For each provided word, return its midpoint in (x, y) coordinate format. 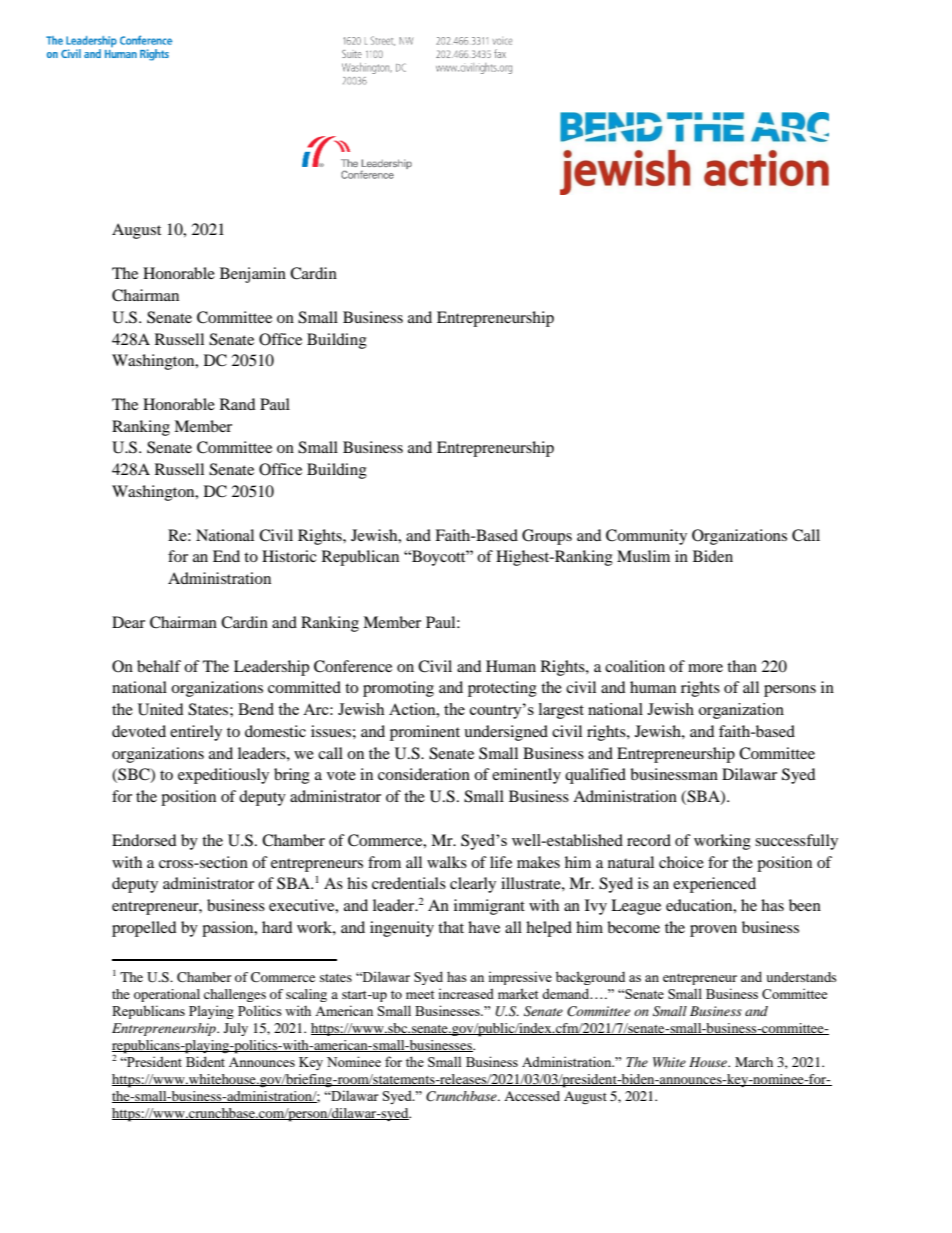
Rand (238, 404)
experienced (714, 885)
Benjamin (253, 275)
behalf (159, 666)
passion (229, 929)
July (236, 1029)
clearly (473, 885)
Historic (289, 556)
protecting (502, 689)
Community (646, 537)
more (705, 668)
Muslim (643, 556)
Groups (547, 537)
